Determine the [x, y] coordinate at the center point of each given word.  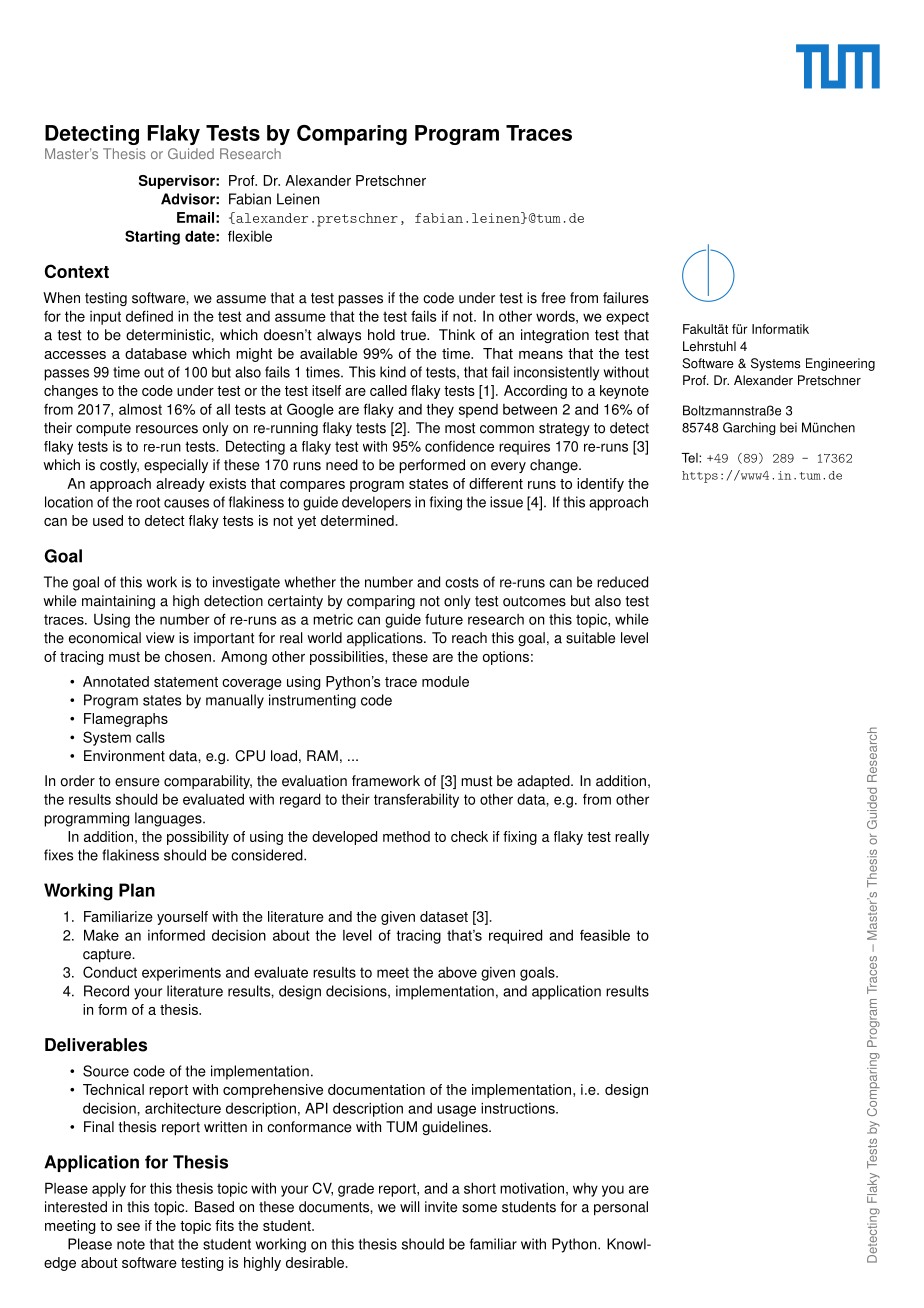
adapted [544, 782]
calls [150, 737]
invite [441, 1207]
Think [457, 334]
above [457, 972]
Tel [690, 458]
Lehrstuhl [709, 346]
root [148, 502]
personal [621, 1208]
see [128, 1227]
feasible [605, 935]
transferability [416, 800]
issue [506, 502]
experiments [181, 973]
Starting [152, 237]
